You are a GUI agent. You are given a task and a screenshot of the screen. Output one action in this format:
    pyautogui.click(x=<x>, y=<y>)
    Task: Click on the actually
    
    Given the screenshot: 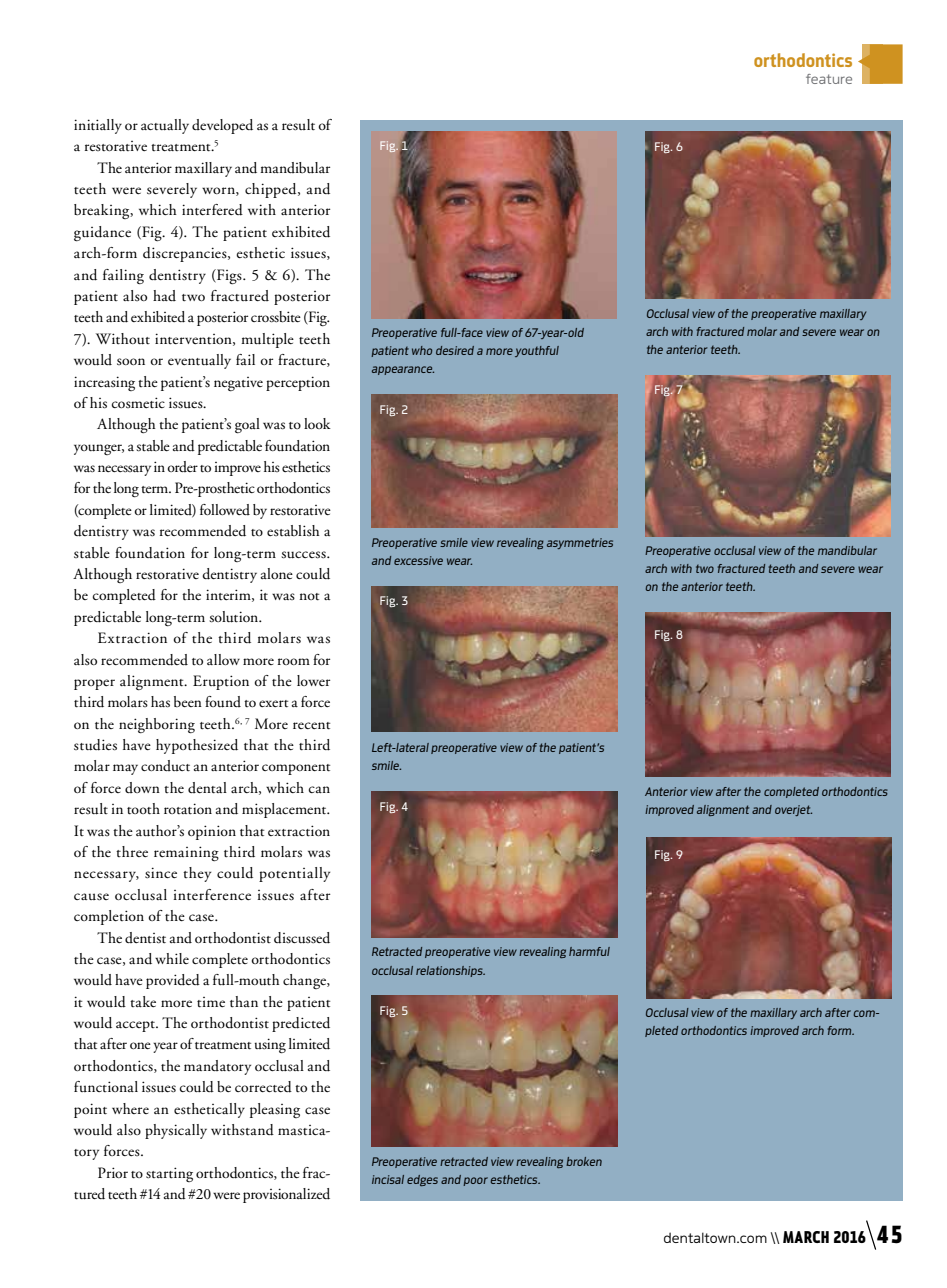 What is the action you would take?
    pyautogui.click(x=165, y=126)
